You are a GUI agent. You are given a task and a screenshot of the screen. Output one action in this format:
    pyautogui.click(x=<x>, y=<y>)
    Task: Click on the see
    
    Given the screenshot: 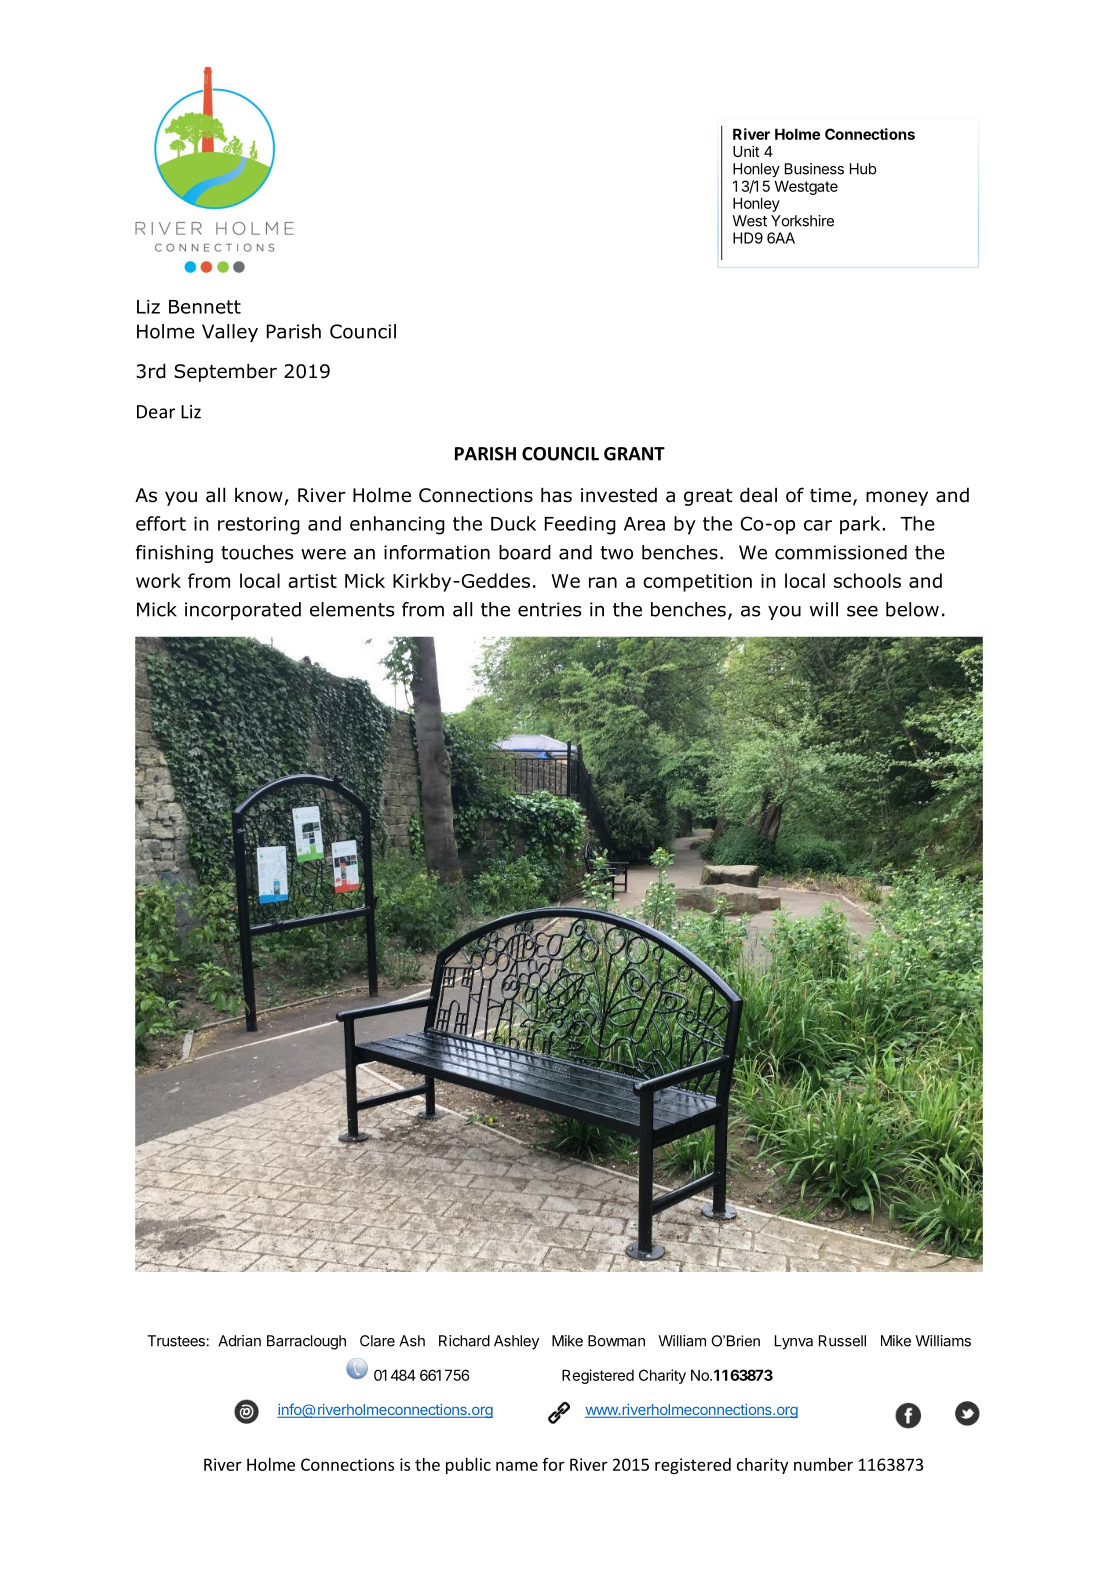 What is the action you would take?
    pyautogui.click(x=862, y=611)
